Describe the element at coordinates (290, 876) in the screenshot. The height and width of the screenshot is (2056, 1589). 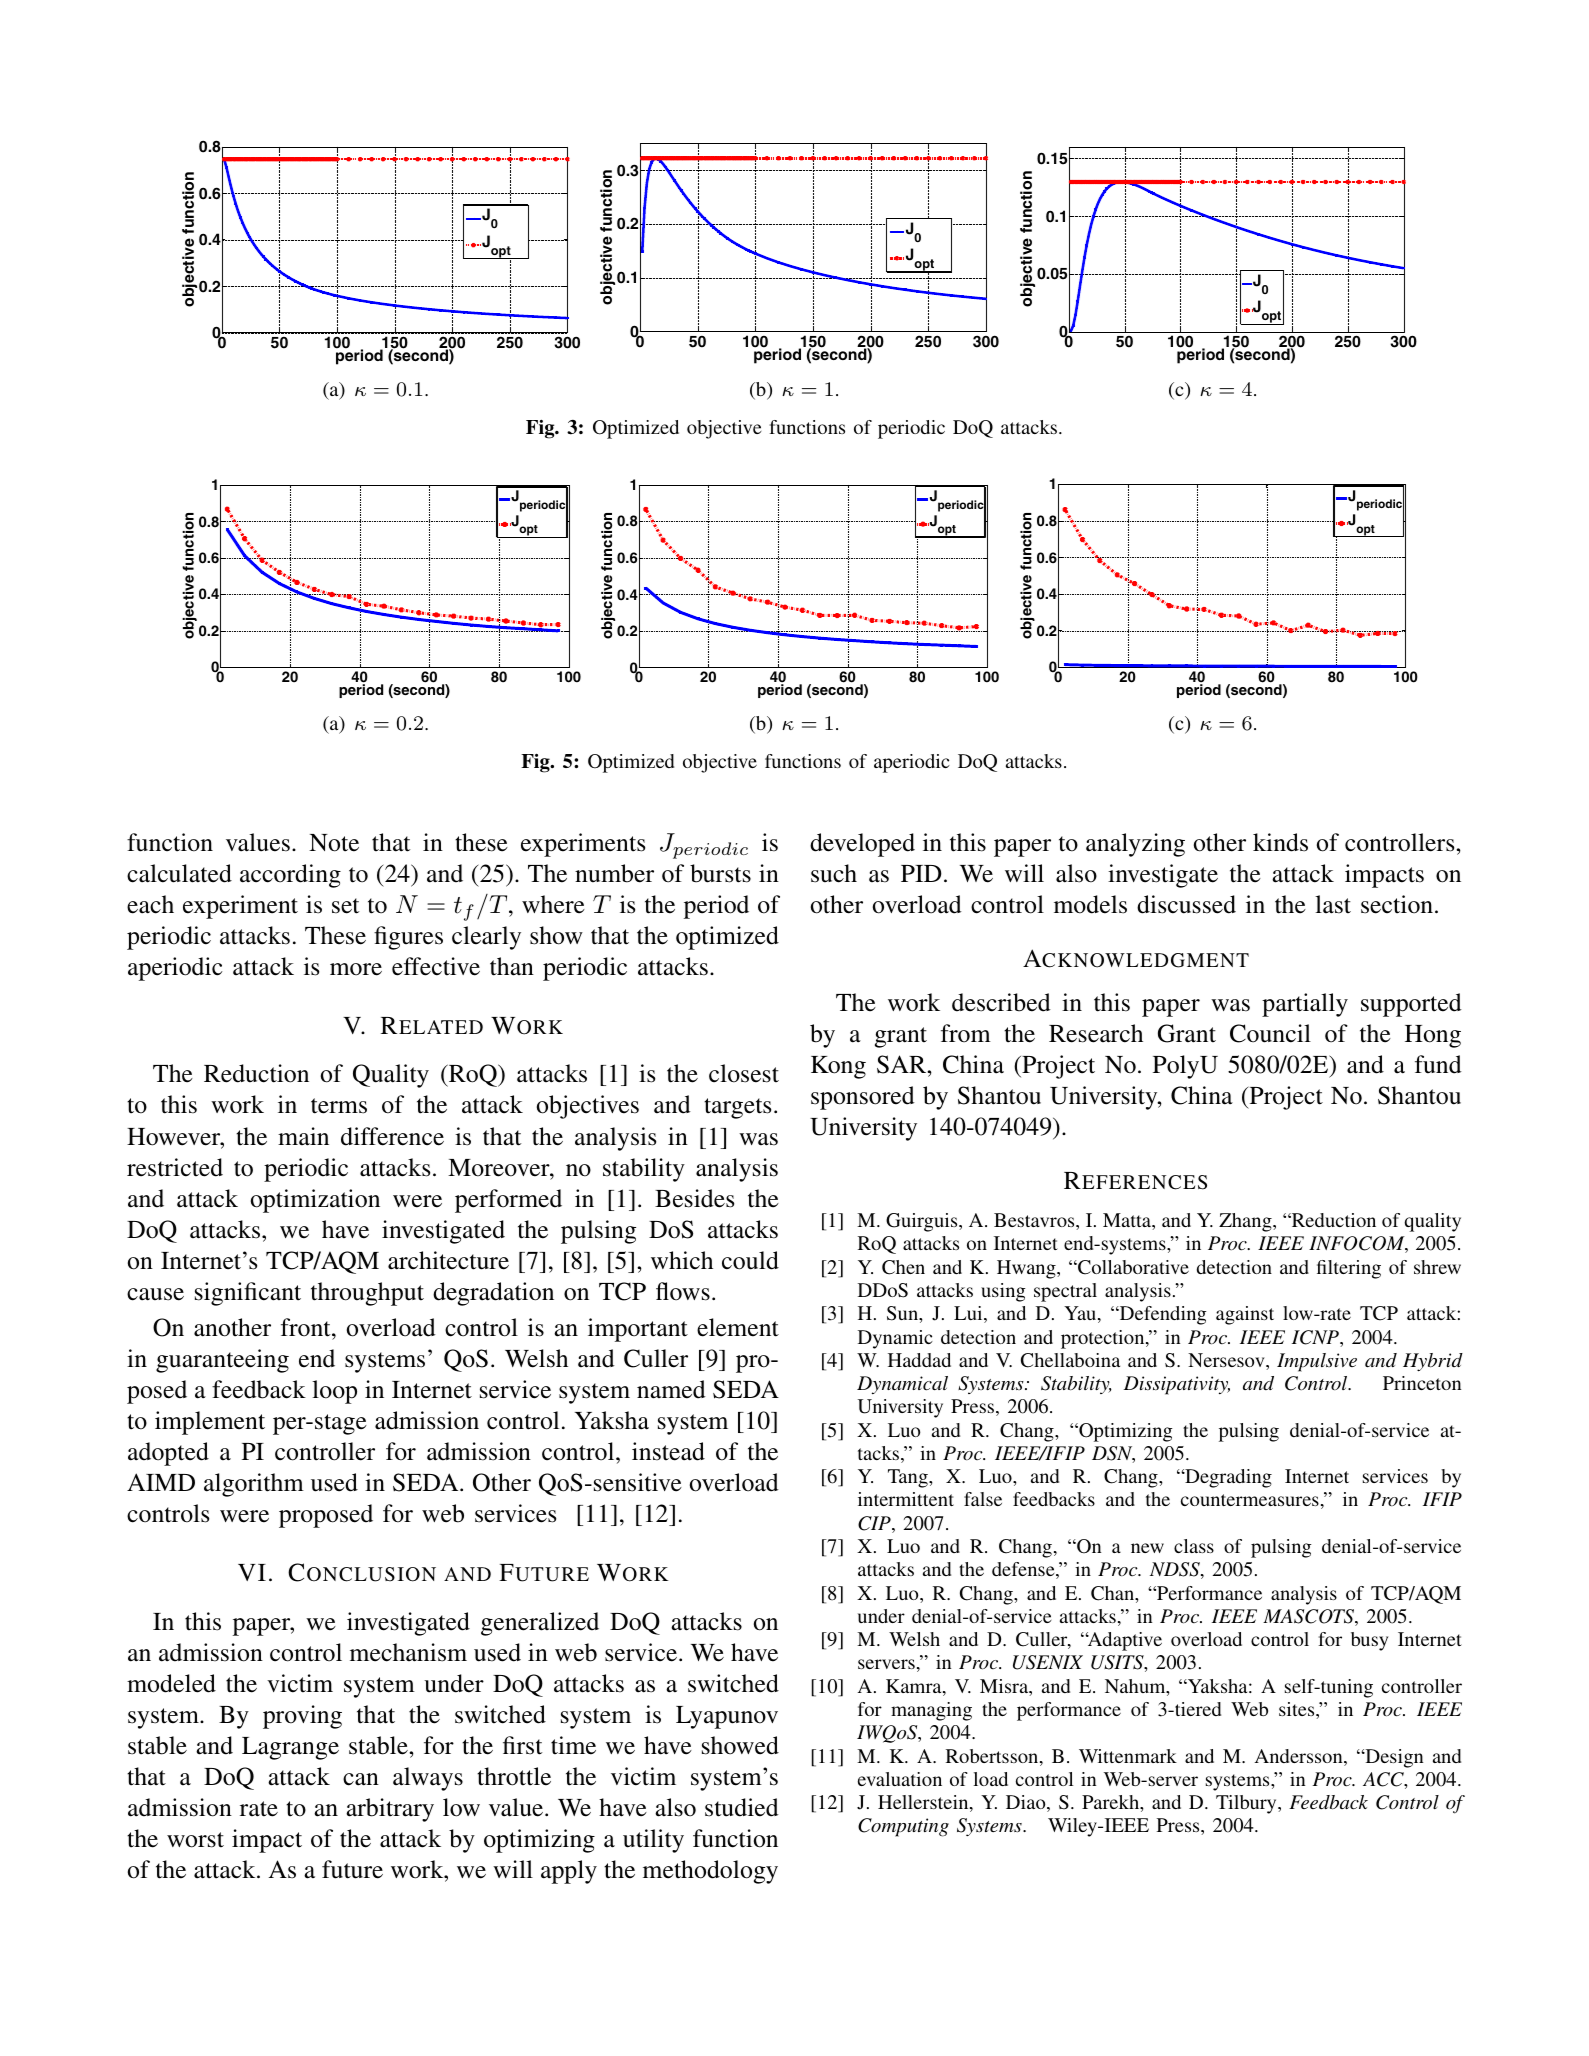
I see `according` at that location.
